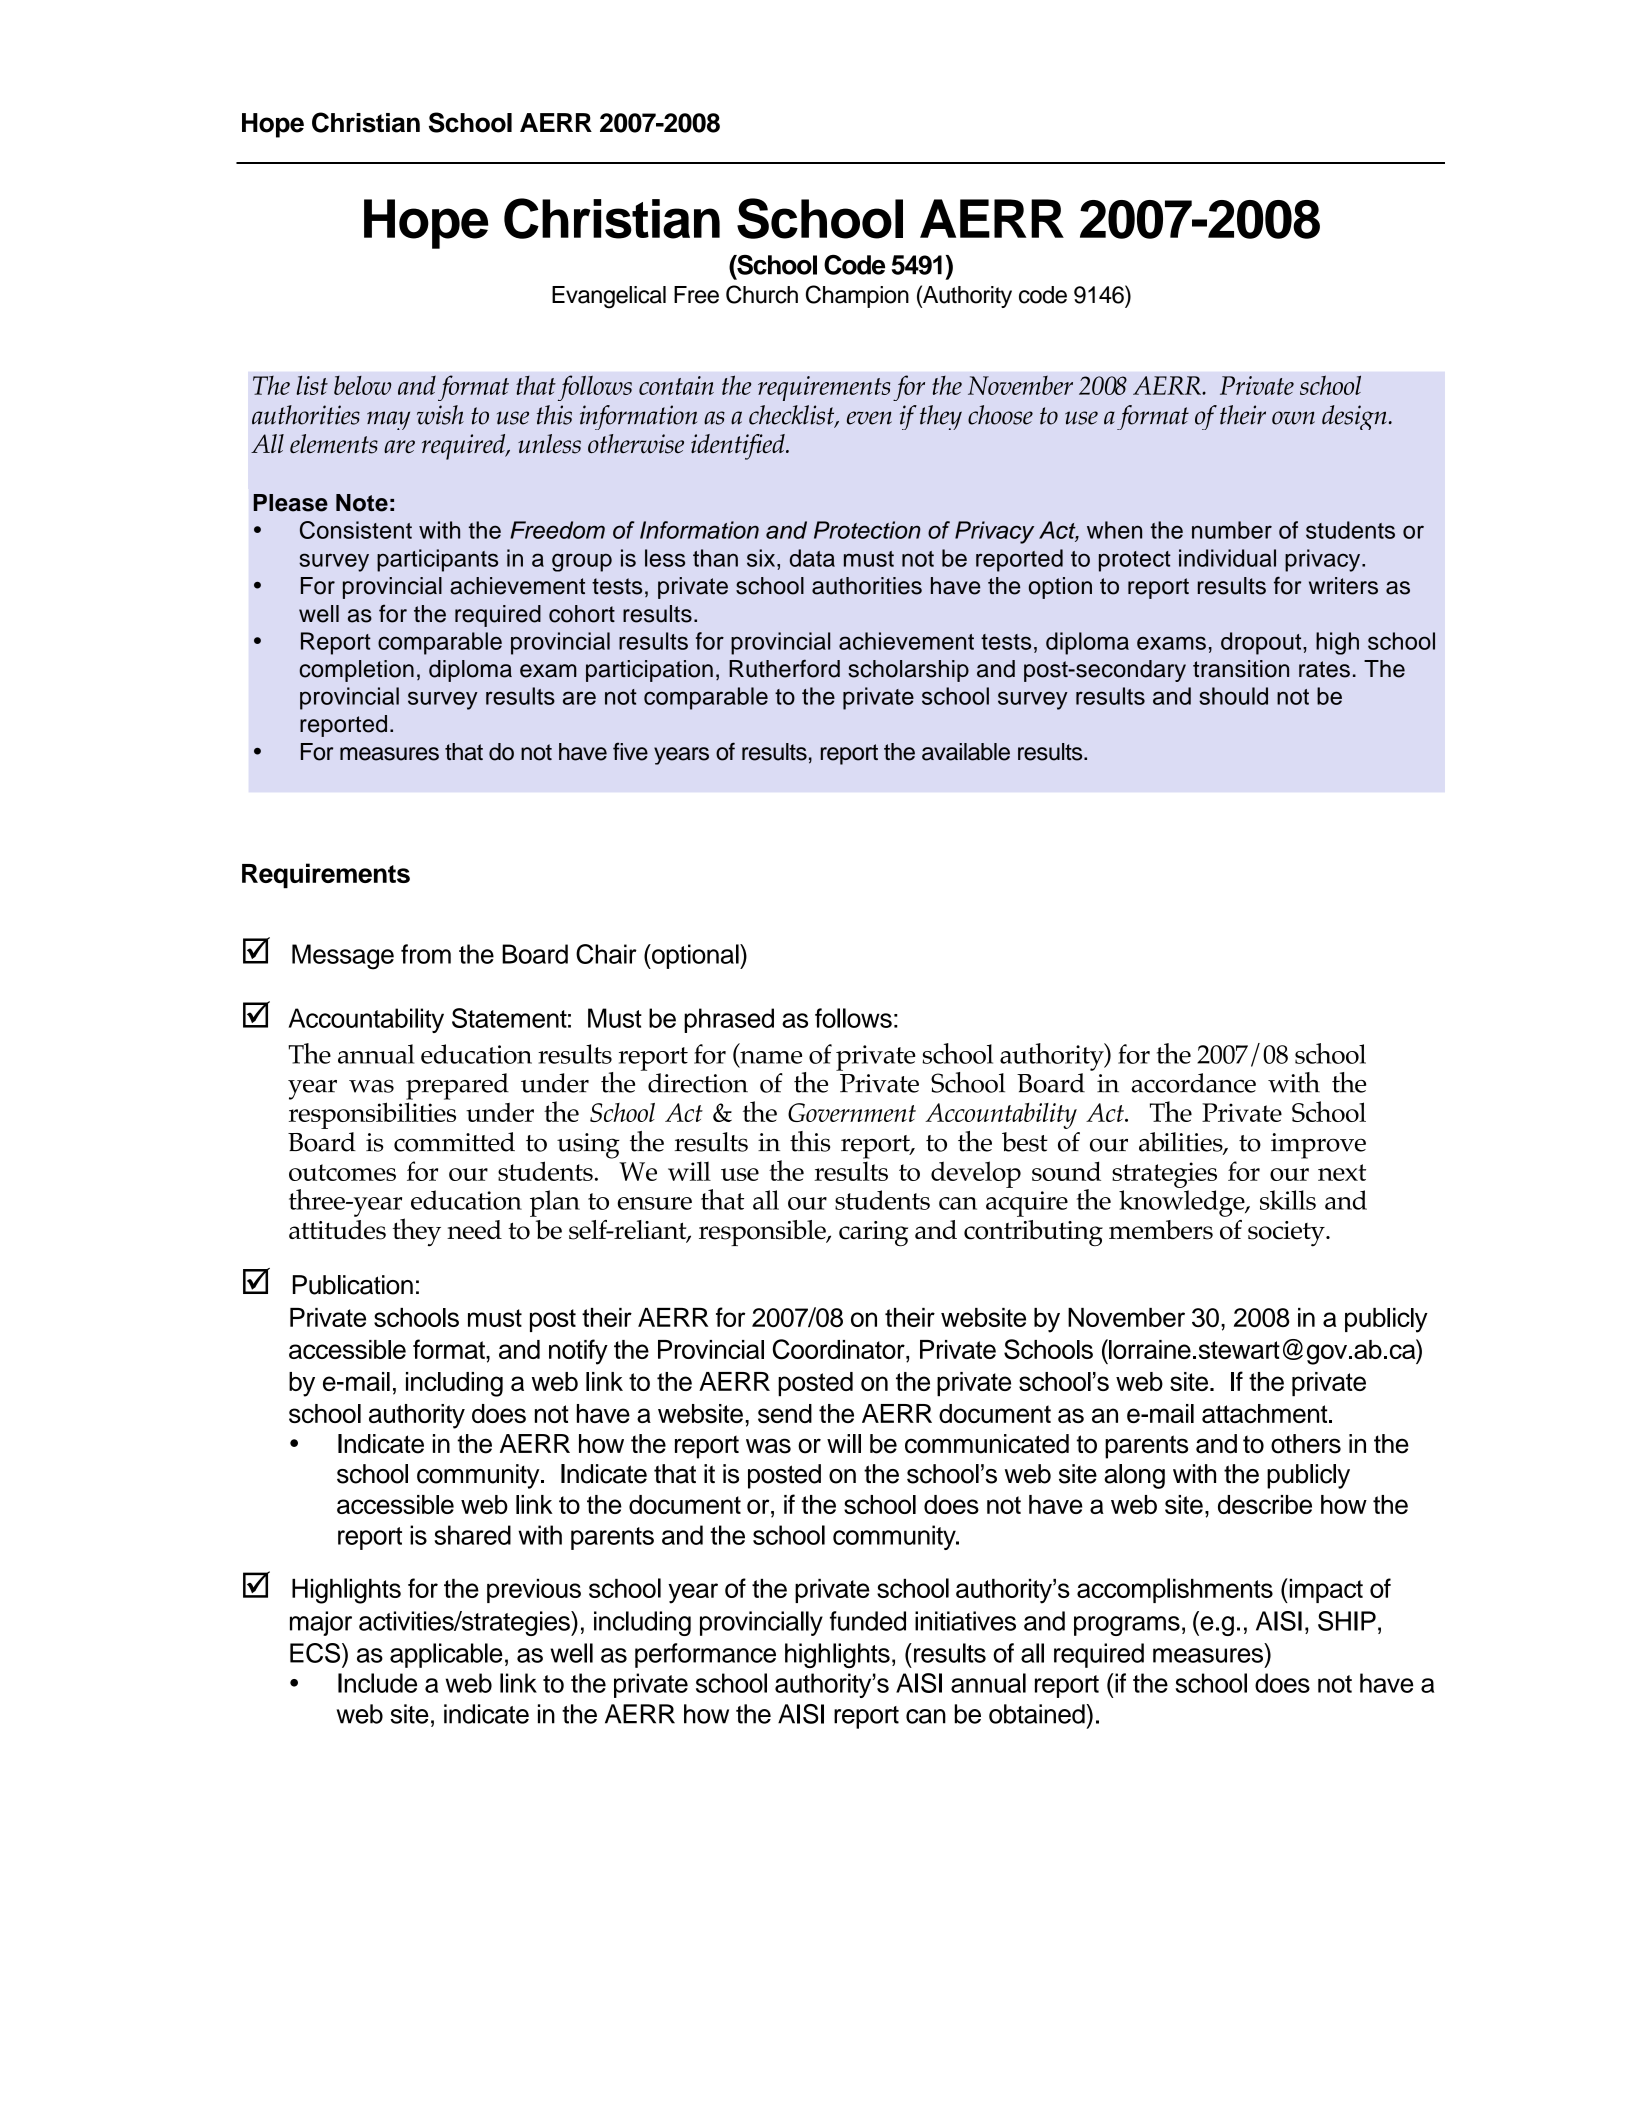  I want to click on Champion, so click(857, 296).
